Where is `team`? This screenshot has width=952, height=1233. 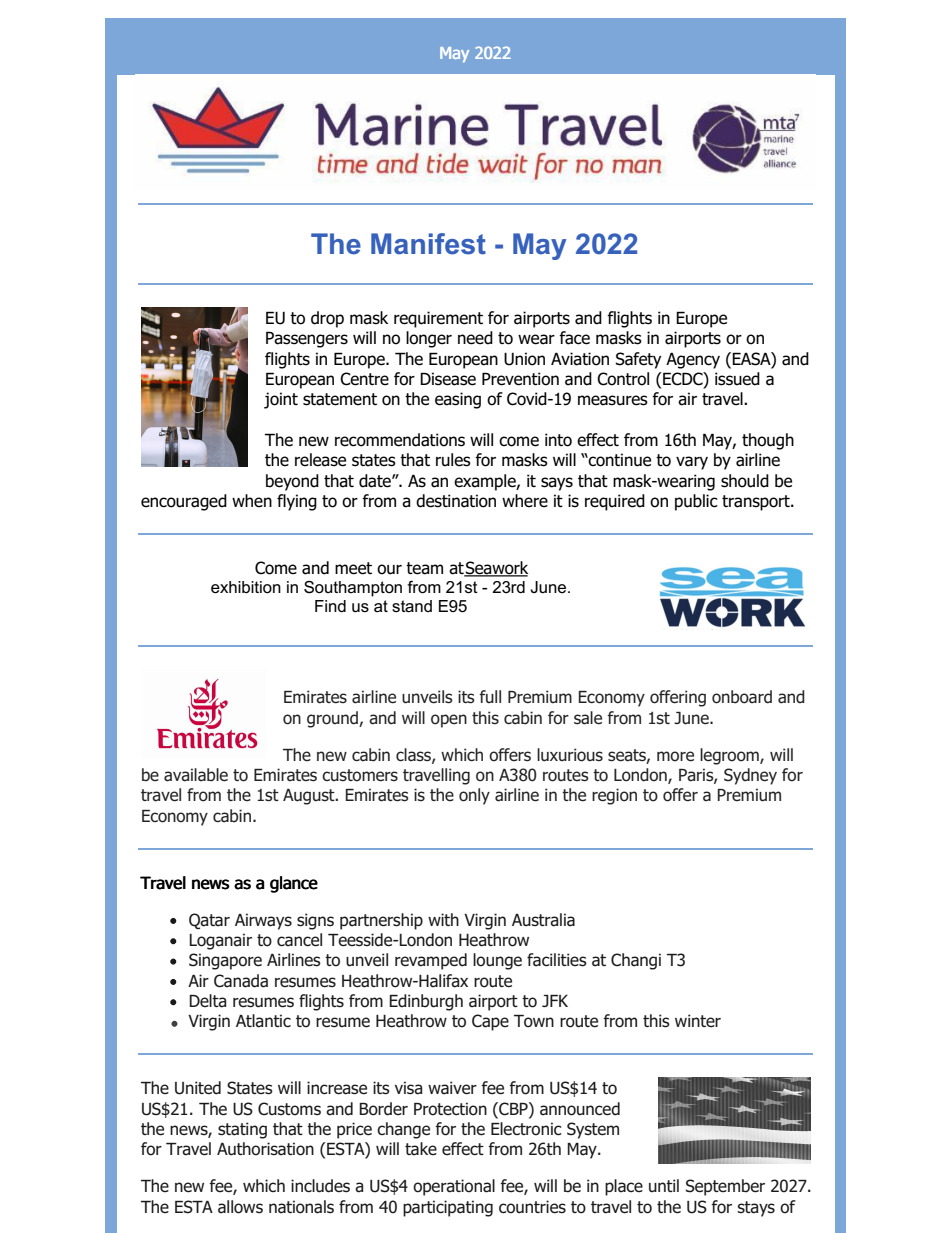 team is located at coordinates (424, 568).
